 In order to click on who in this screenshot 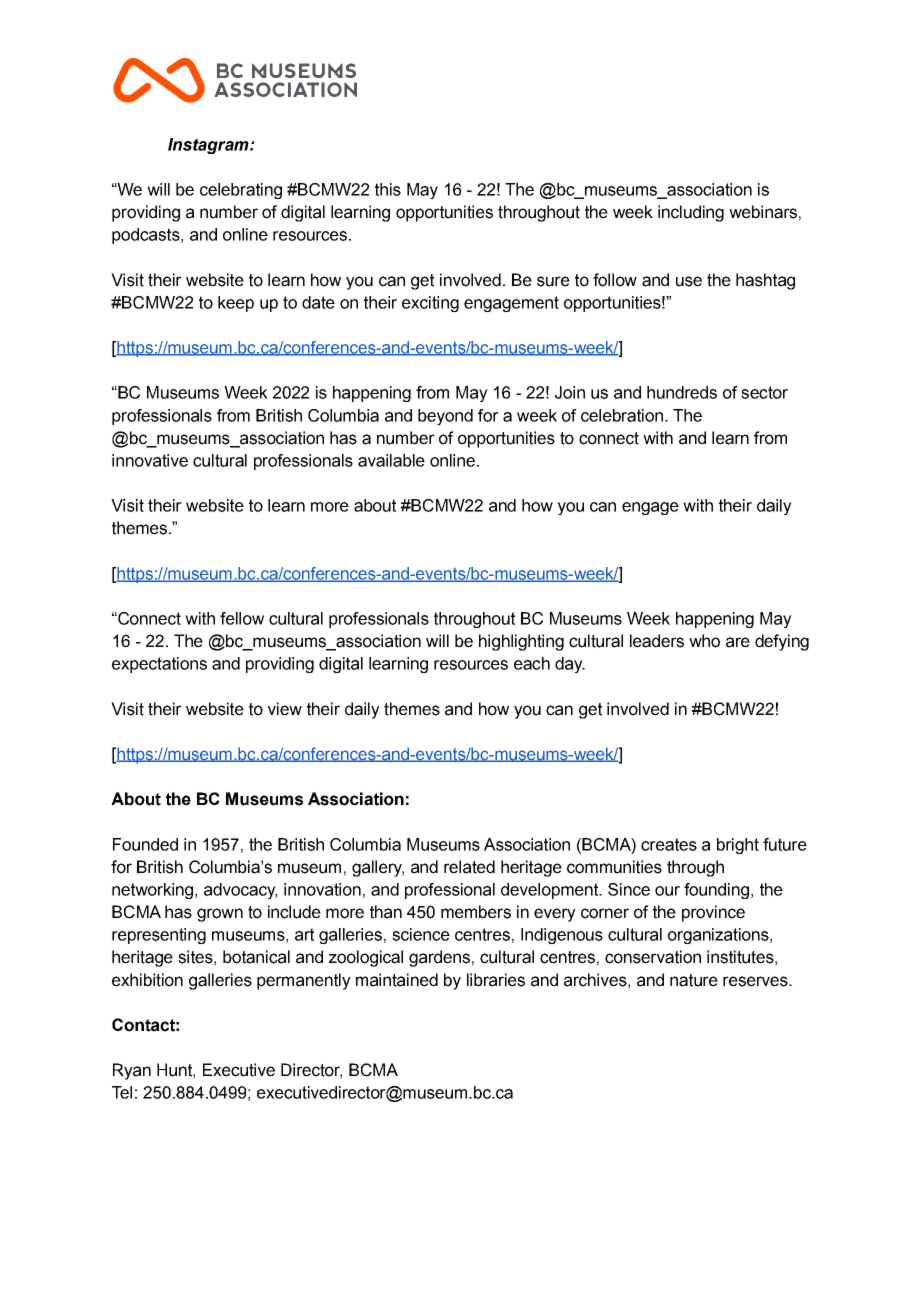, I will do `click(704, 641)`.
